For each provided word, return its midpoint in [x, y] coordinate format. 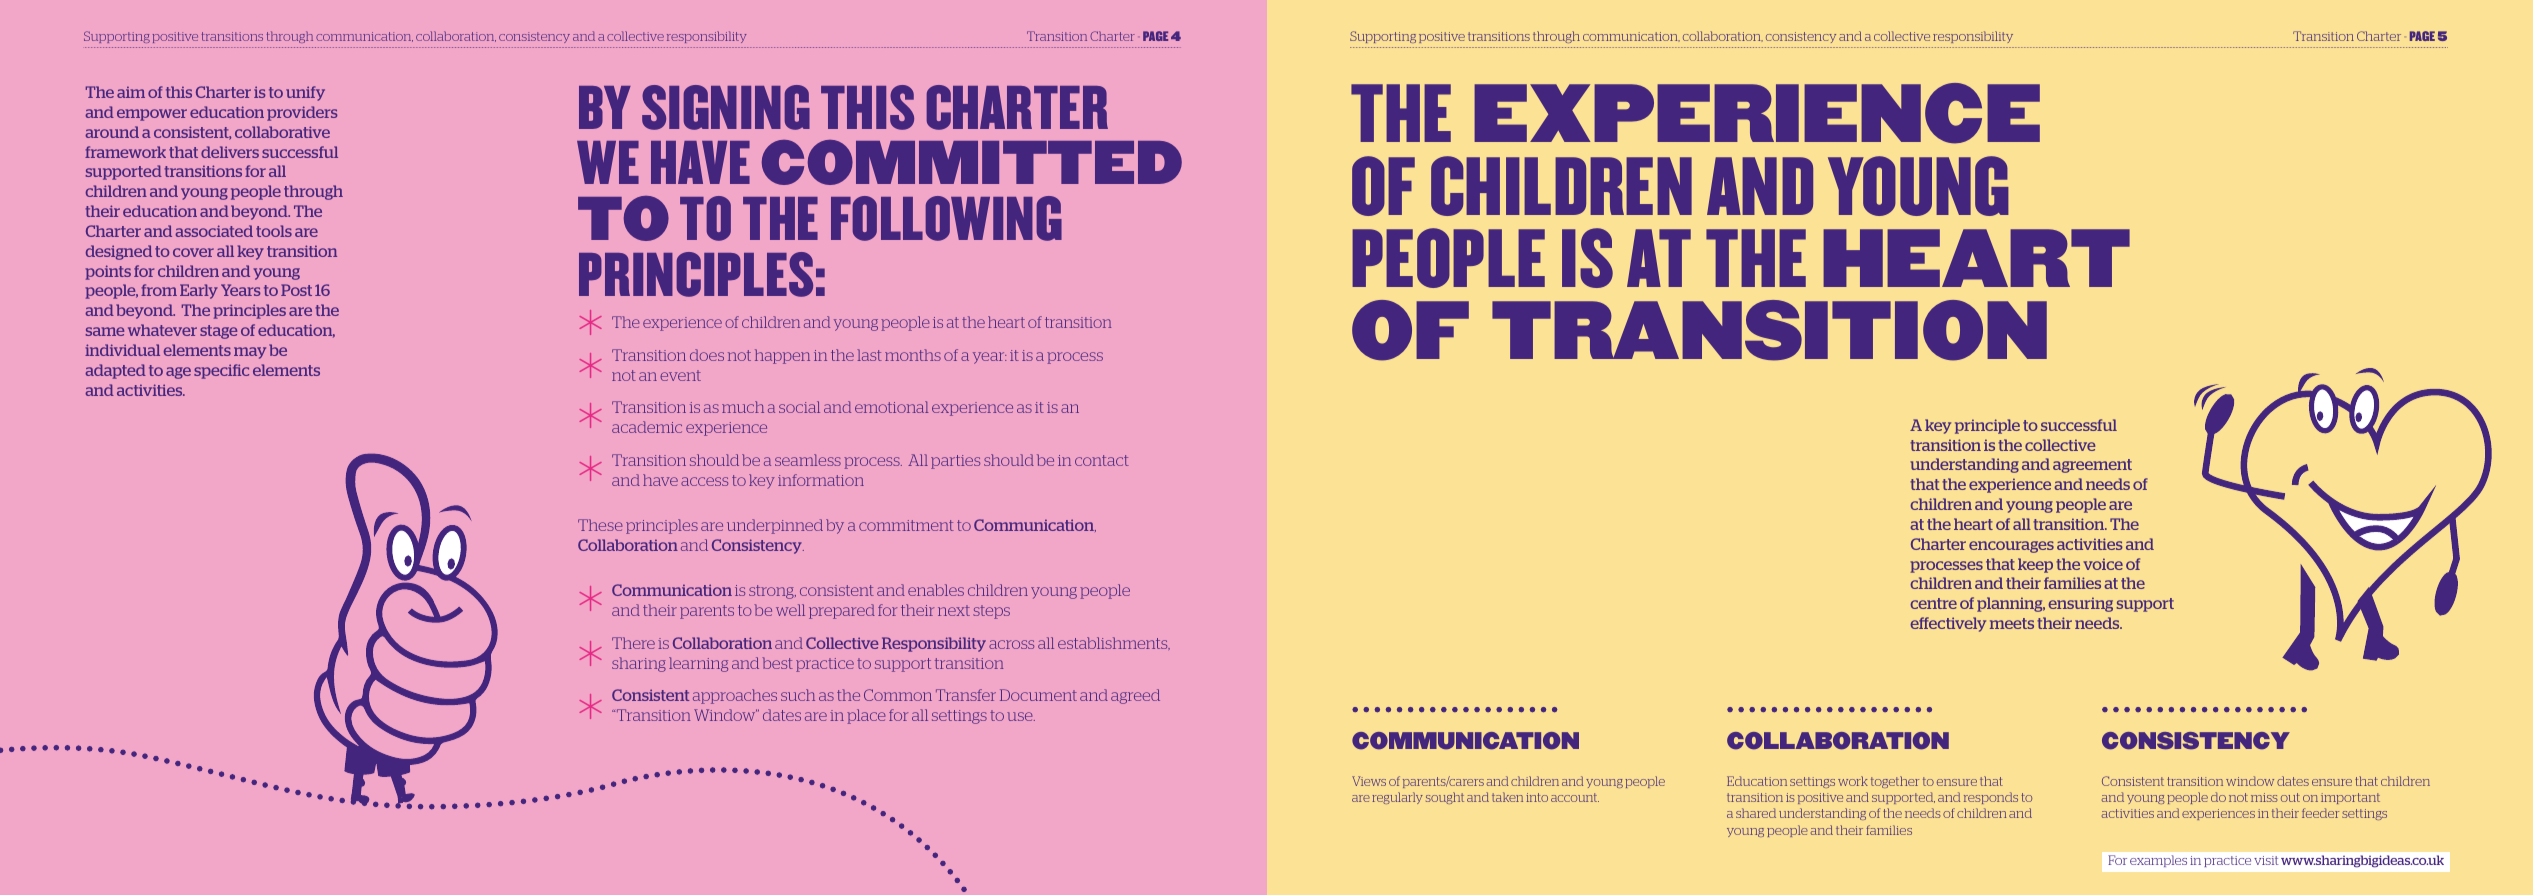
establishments [1114, 643]
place [866, 716]
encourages [2011, 547]
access [704, 481]
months [913, 355]
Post [296, 290]
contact [1102, 460]
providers [302, 113]
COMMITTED [972, 162]
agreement [2092, 466]
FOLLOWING [946, 218]
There [633, 643]
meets [2012, 623]
